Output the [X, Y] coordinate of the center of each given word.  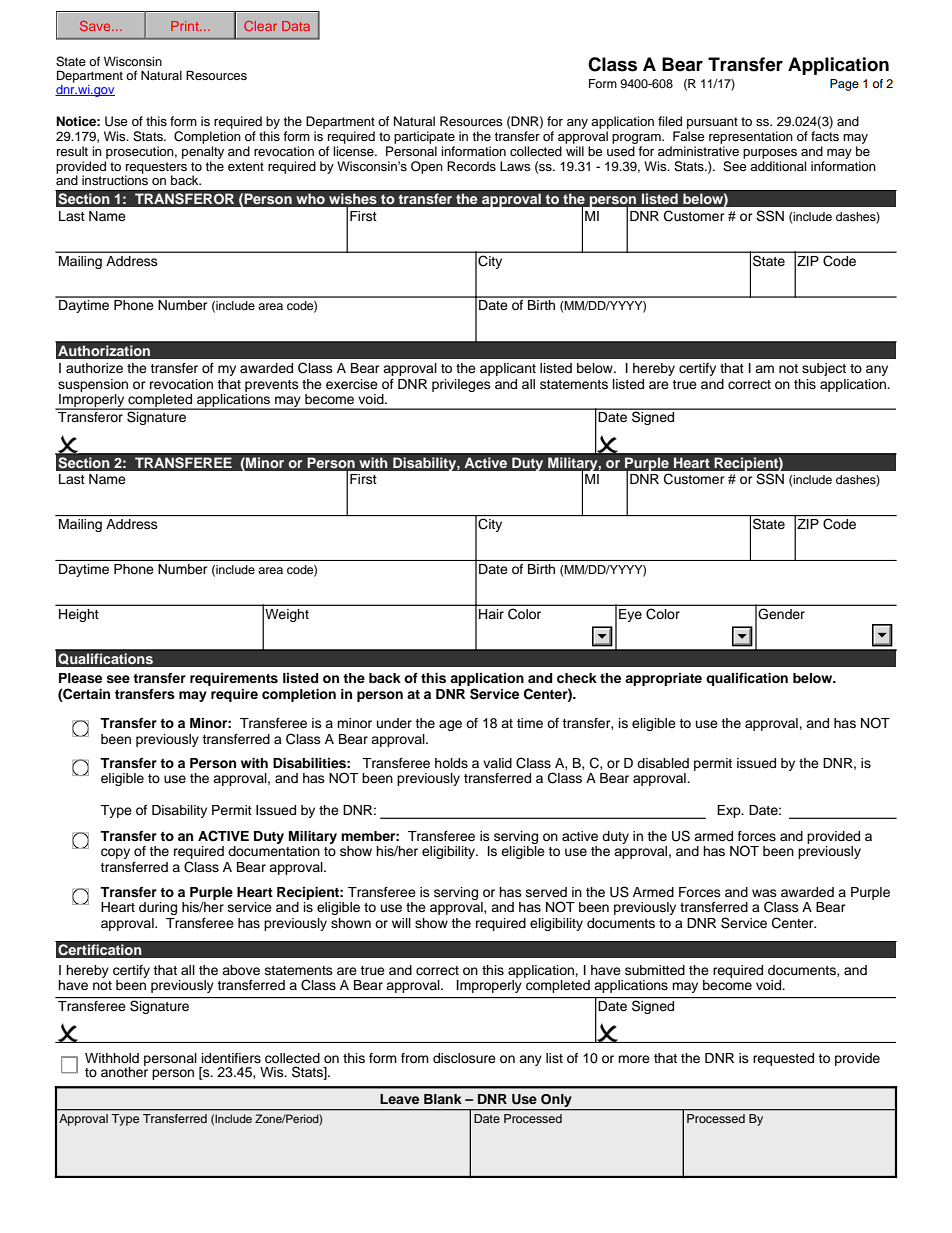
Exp [730, 811]
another [124, 1071]
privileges [461, 385]
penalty [203, 152]
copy [115, 853]
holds [451, 763]
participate [424, 137]
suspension [93, 385]
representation [751, 137]
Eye [630, 615]
